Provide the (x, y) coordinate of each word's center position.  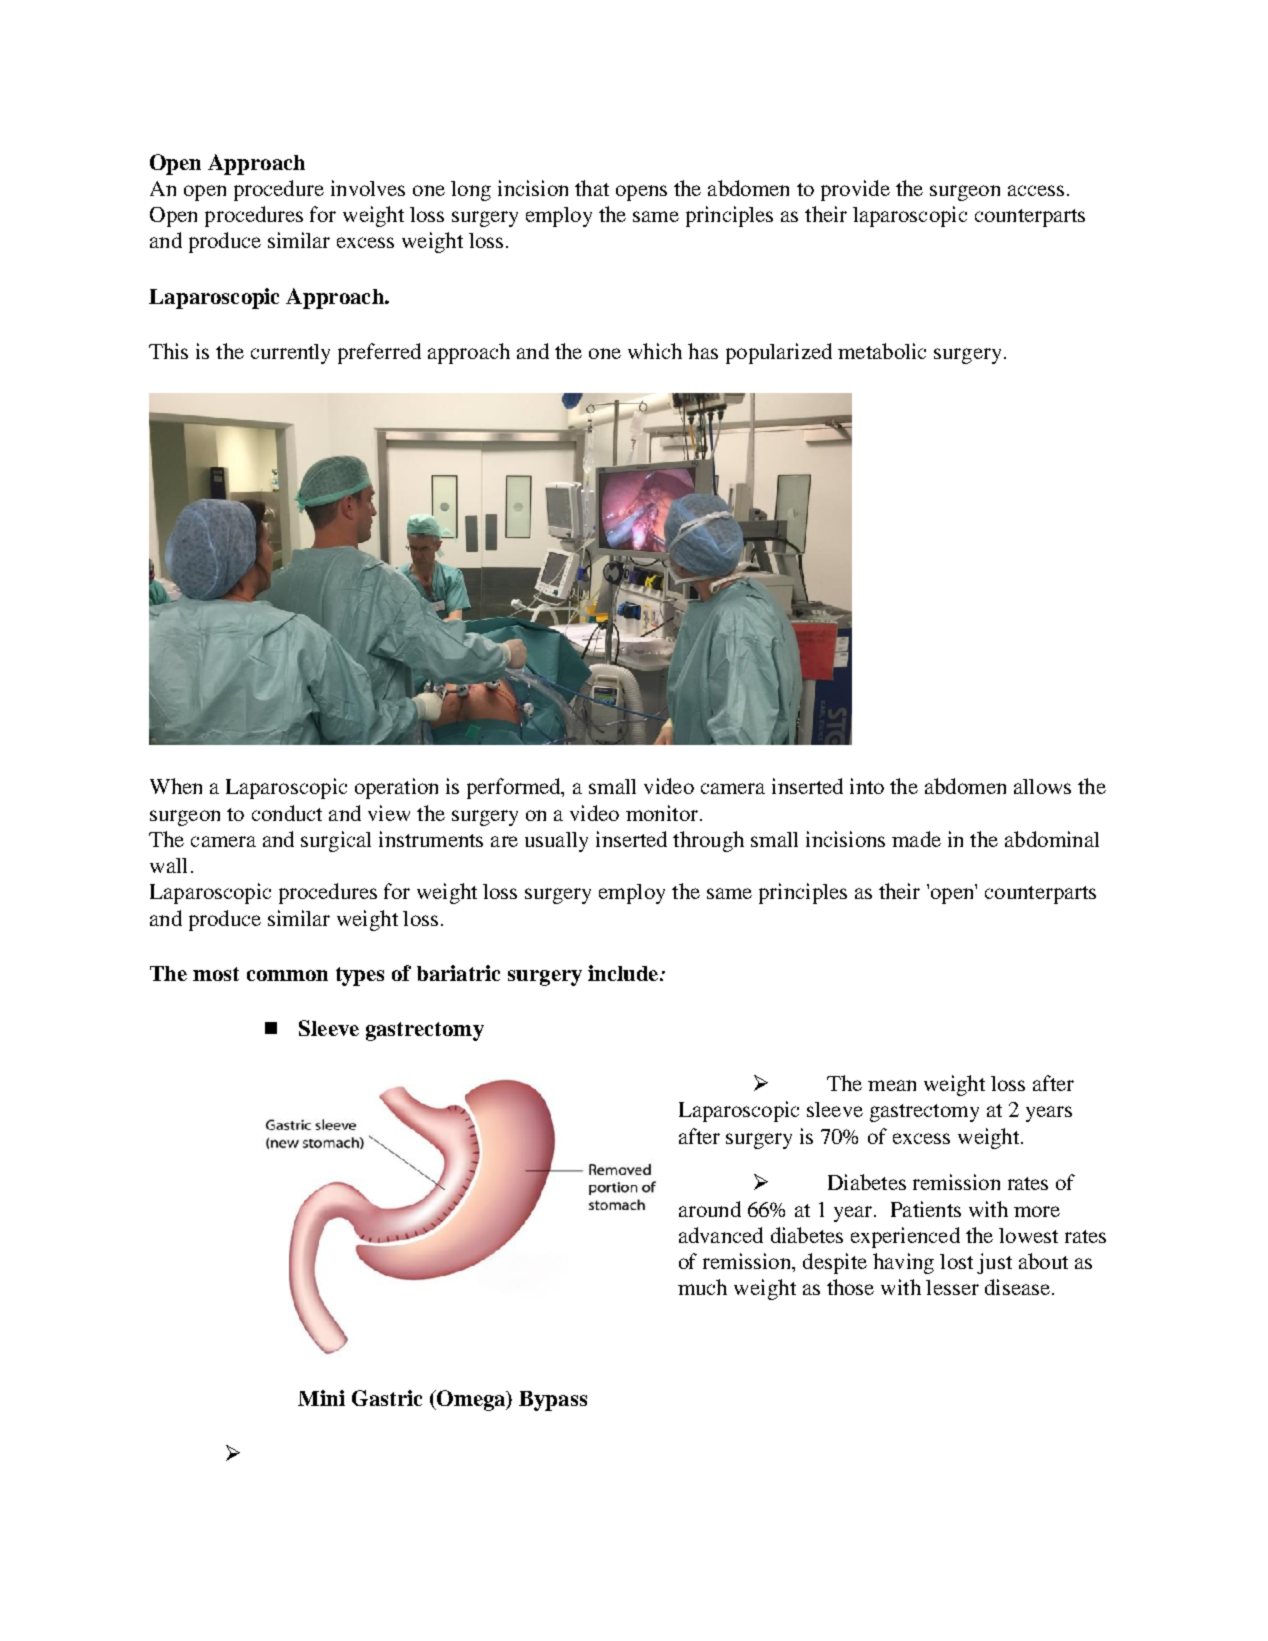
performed (515, 788)
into (867, 786)
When (176, 786)
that (592, 188)
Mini (321, 1398)
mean (892, 1085)
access (1036, 190)
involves (368, 188)
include (624, 973)
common (287, 975)
